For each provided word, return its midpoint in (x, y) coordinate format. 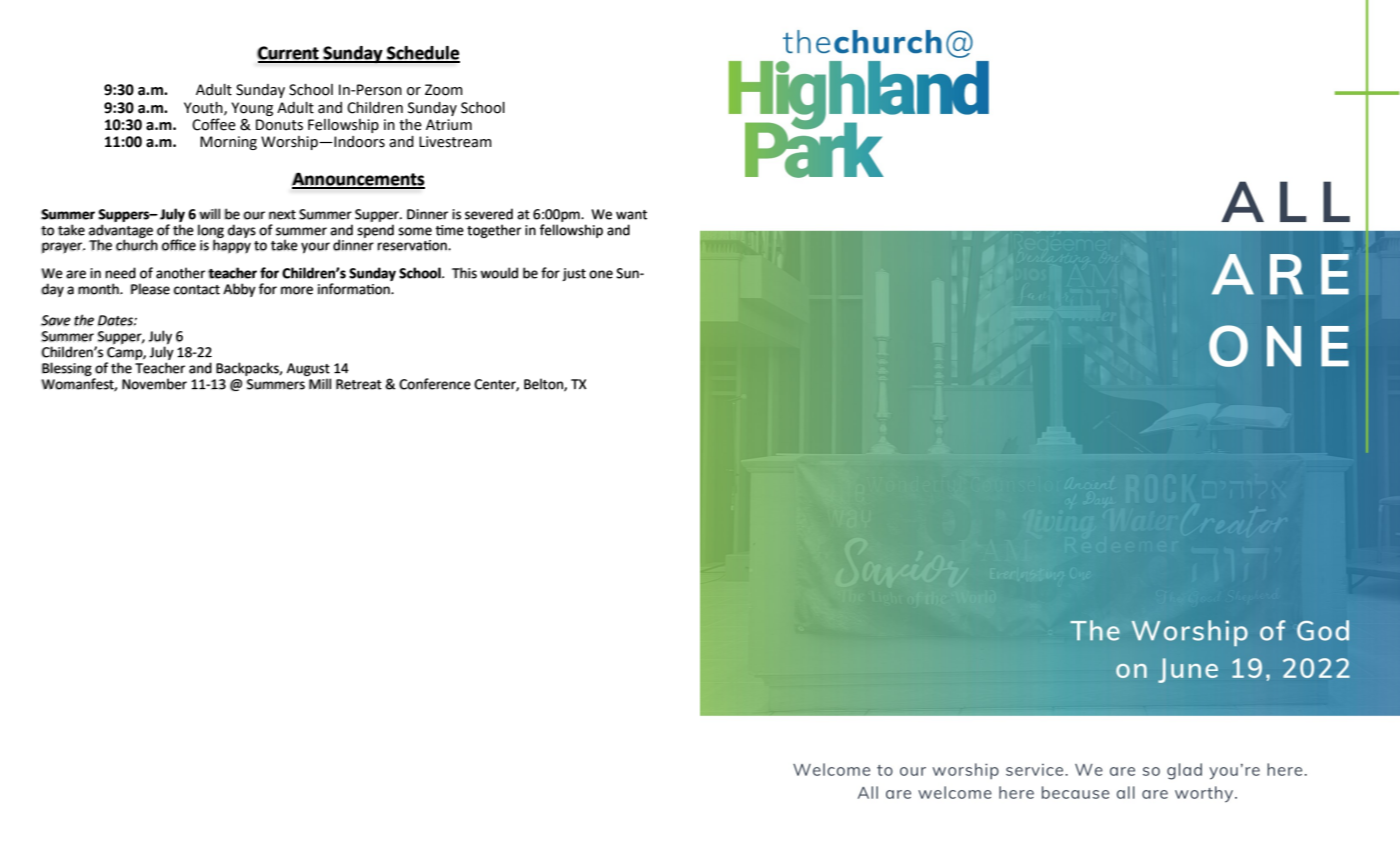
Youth (204, 108)
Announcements (358, 180)
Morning (228, 143)
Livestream (455, 142)
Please (150, 289)
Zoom (444, 90)
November (154, 384)
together (494, 231)
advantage (120, 232)
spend (375, 231)
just (574, 274)
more (297, 290)
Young (252, 109)
